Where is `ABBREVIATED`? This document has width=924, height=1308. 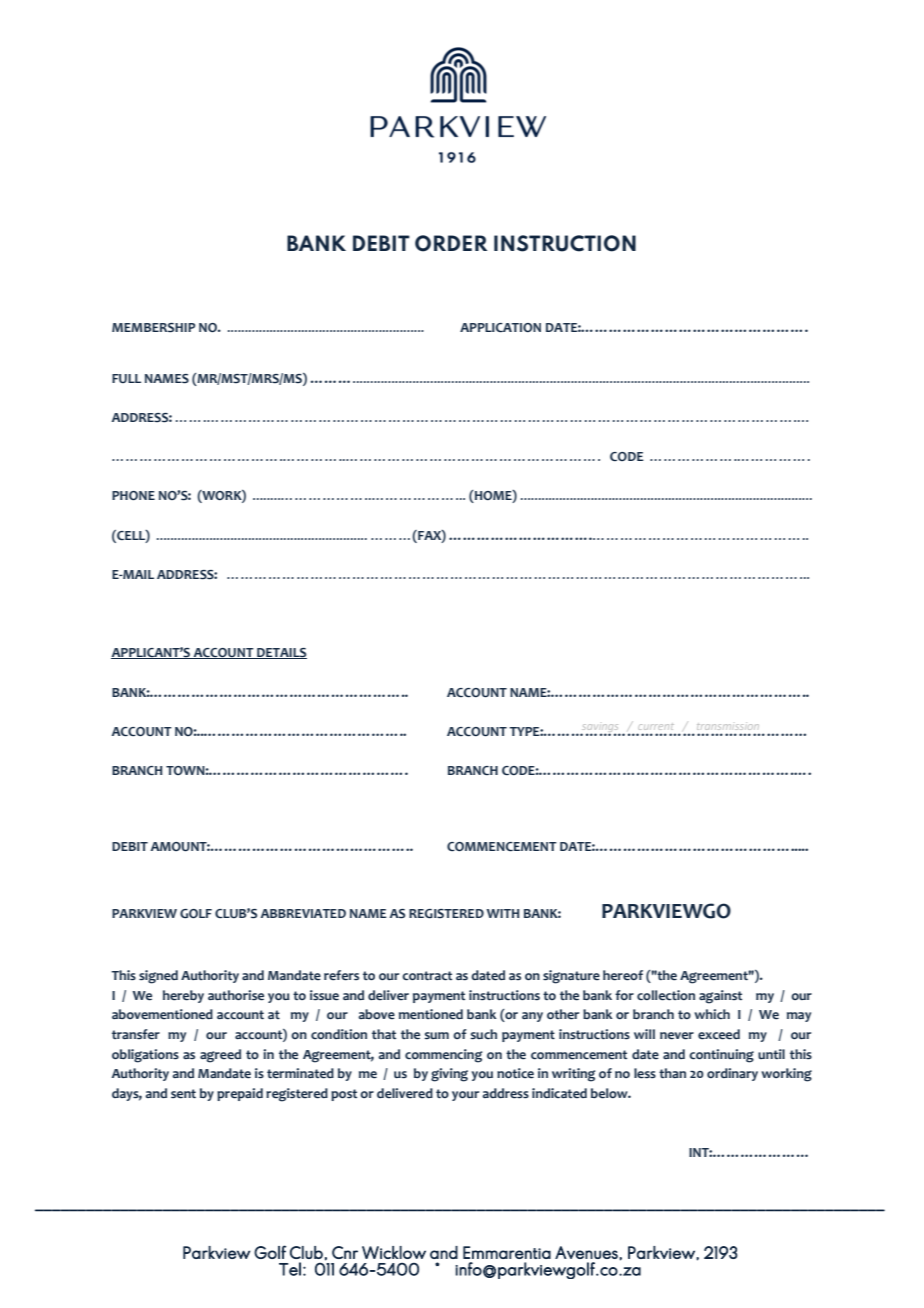 ABBREVIATED is located at coordinates (303, 913).
